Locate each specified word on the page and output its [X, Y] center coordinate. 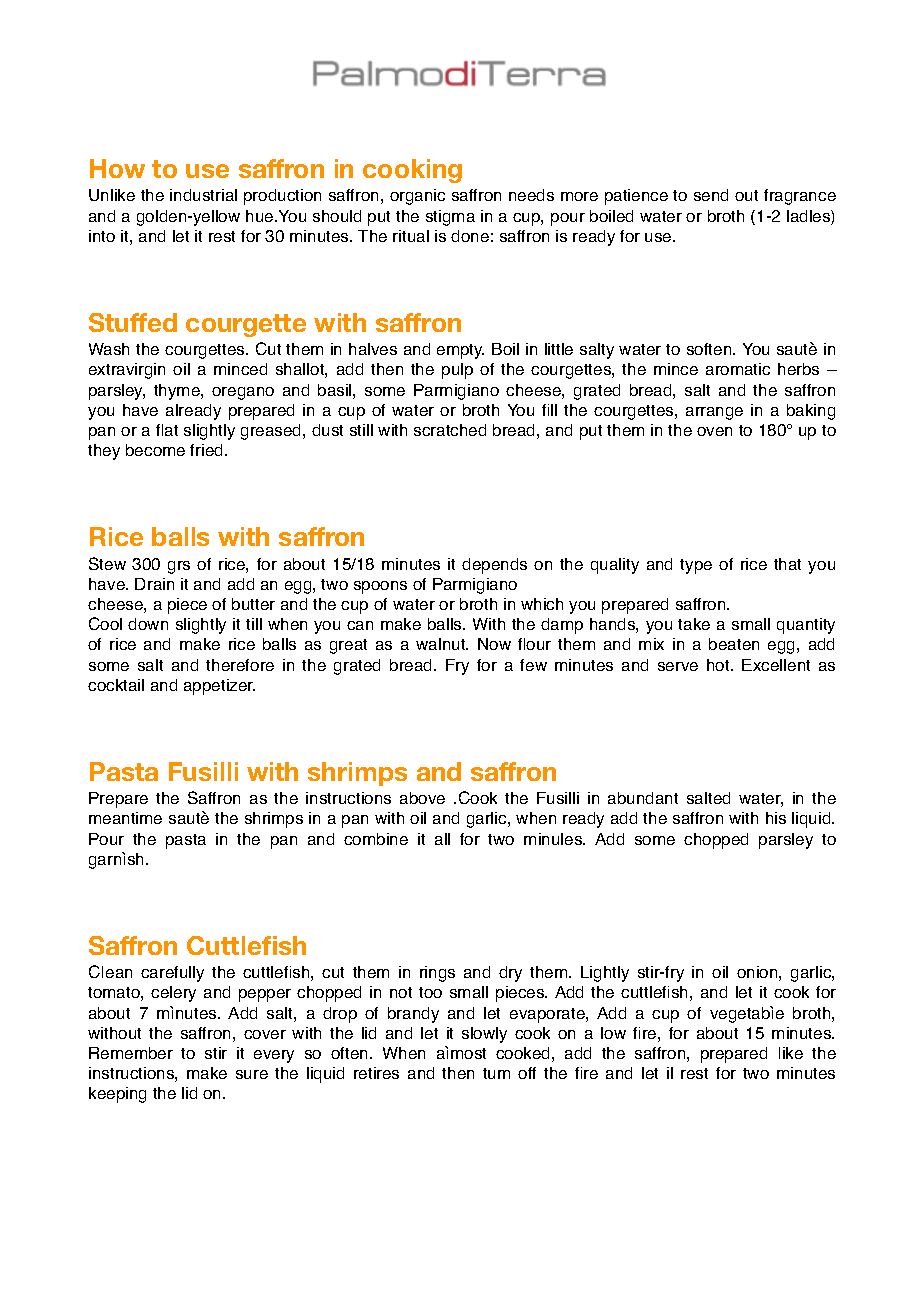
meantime [125, 818]
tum [496, 1073]
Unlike [112, 195]
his [776, 818]
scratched [450, 430]
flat [167, 430]
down [148, 624]
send [711, 195]
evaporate [548, 1015]
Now [494, 644]
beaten [734, 644]
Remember [131, 1053]
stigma [450, 218]
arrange [714, 413]
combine [376, 839]
